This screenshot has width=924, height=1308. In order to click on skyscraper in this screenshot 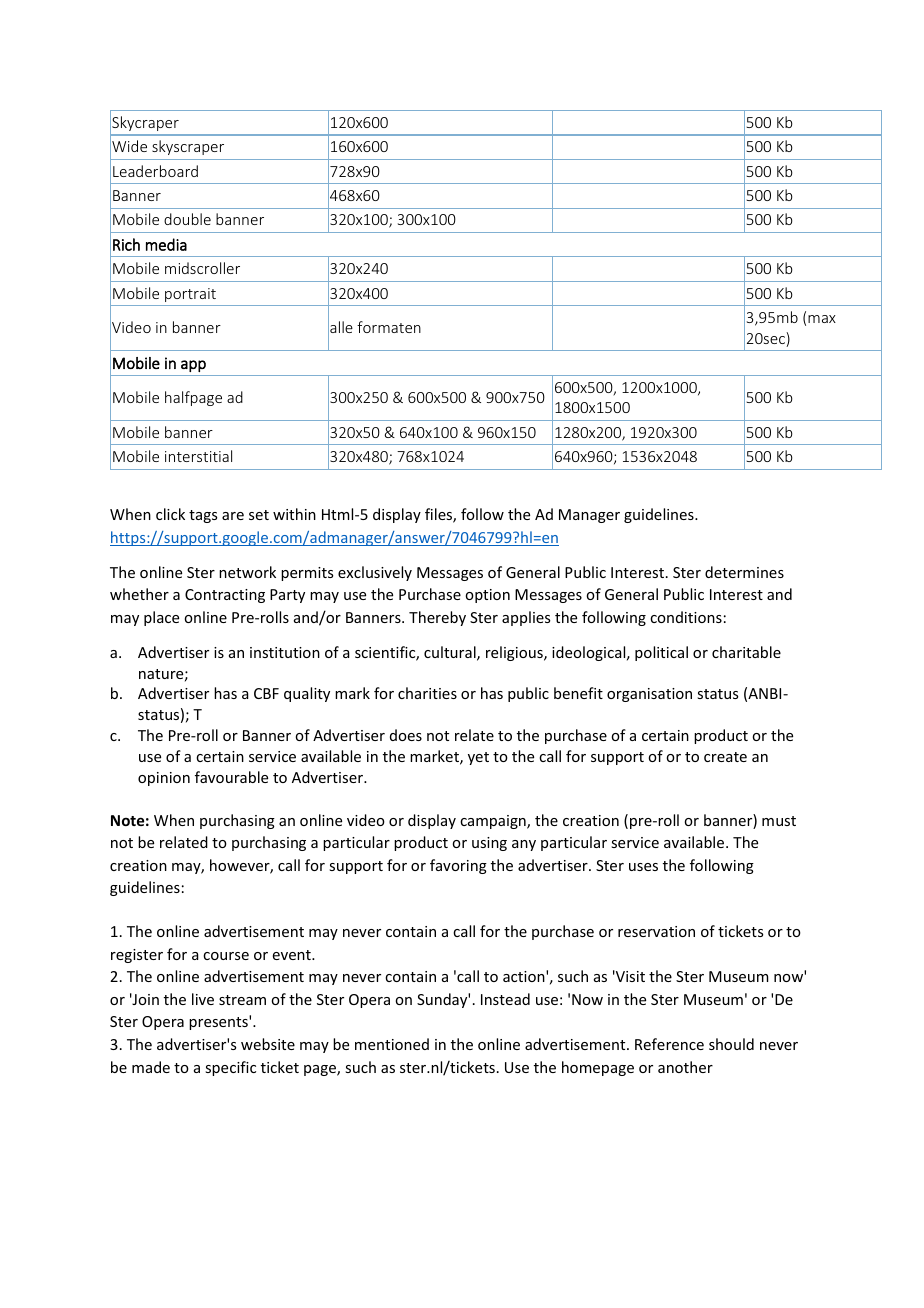, I will do `click(188, 147)`.
